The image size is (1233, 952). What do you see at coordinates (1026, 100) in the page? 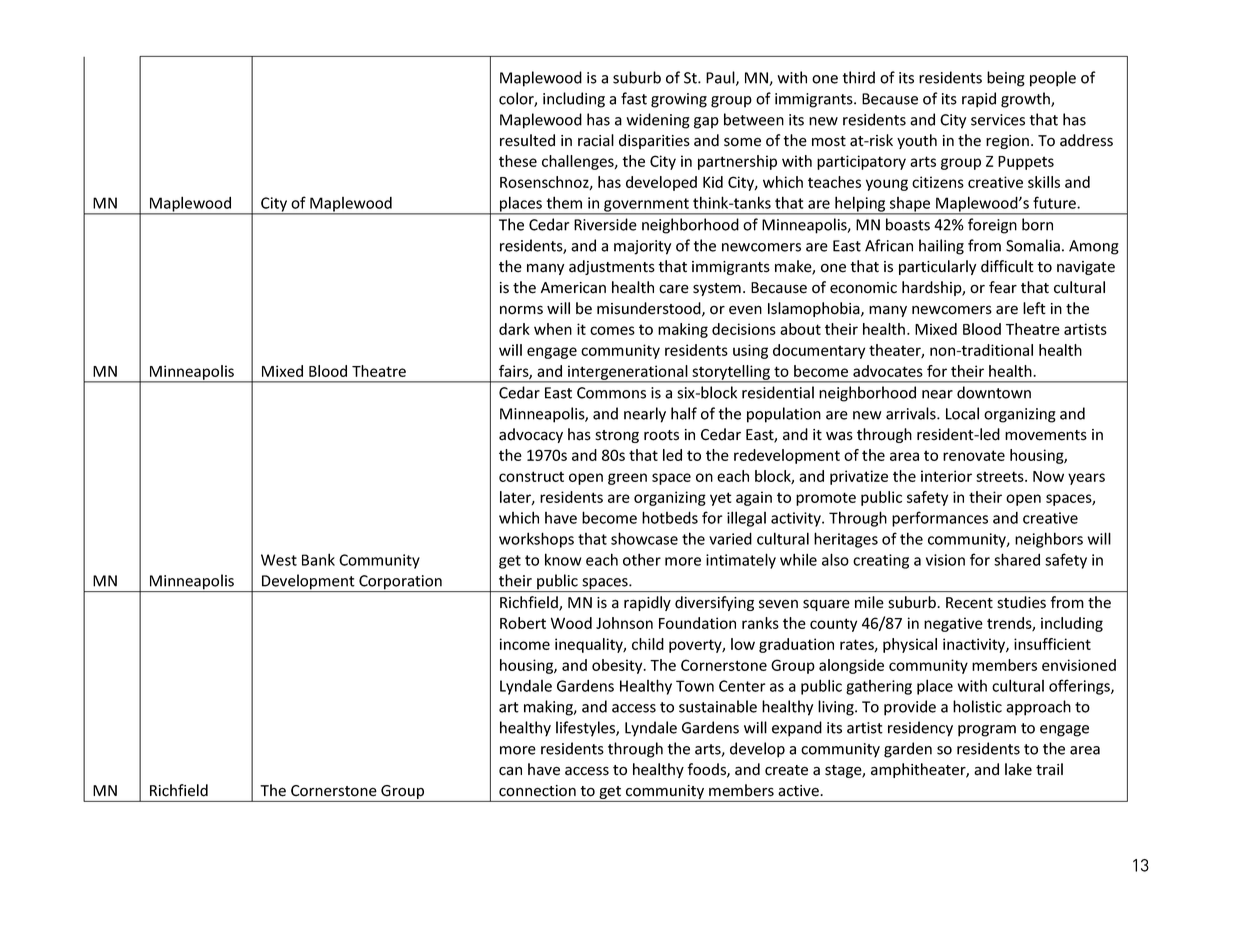
I see `growth` at bounding box center [1026, 100].
